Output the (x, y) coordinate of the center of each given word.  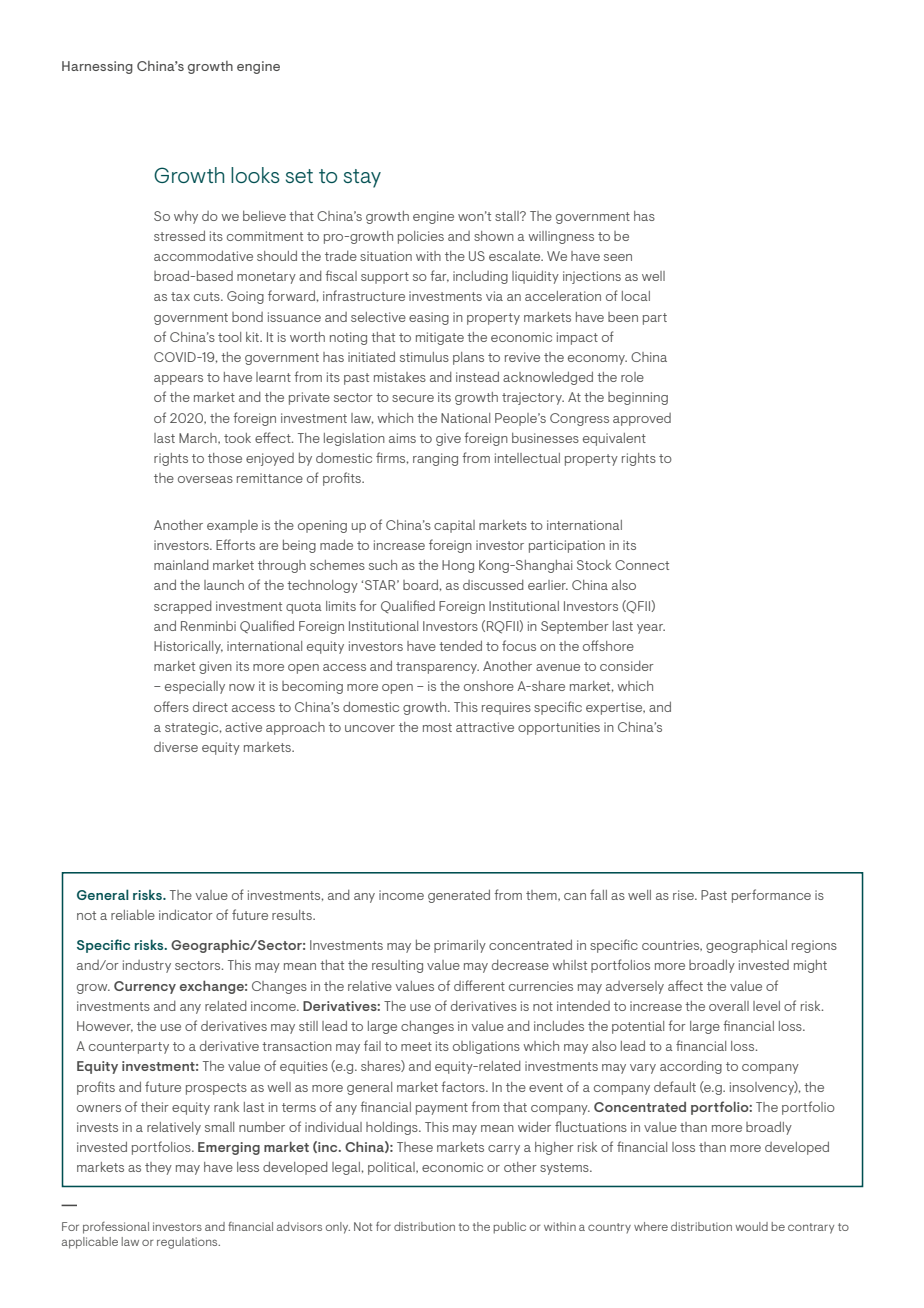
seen (618, 257)
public (509, 1228)
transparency (437, 668)
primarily (460, 946)
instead (477, 376)
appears (178, 380)
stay (362, 178)
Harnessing (97, 67)
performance (771, 896)
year (651, 629)
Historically (188, 647)
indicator (186, 914)
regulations (188, 1243)
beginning (638, 398)
